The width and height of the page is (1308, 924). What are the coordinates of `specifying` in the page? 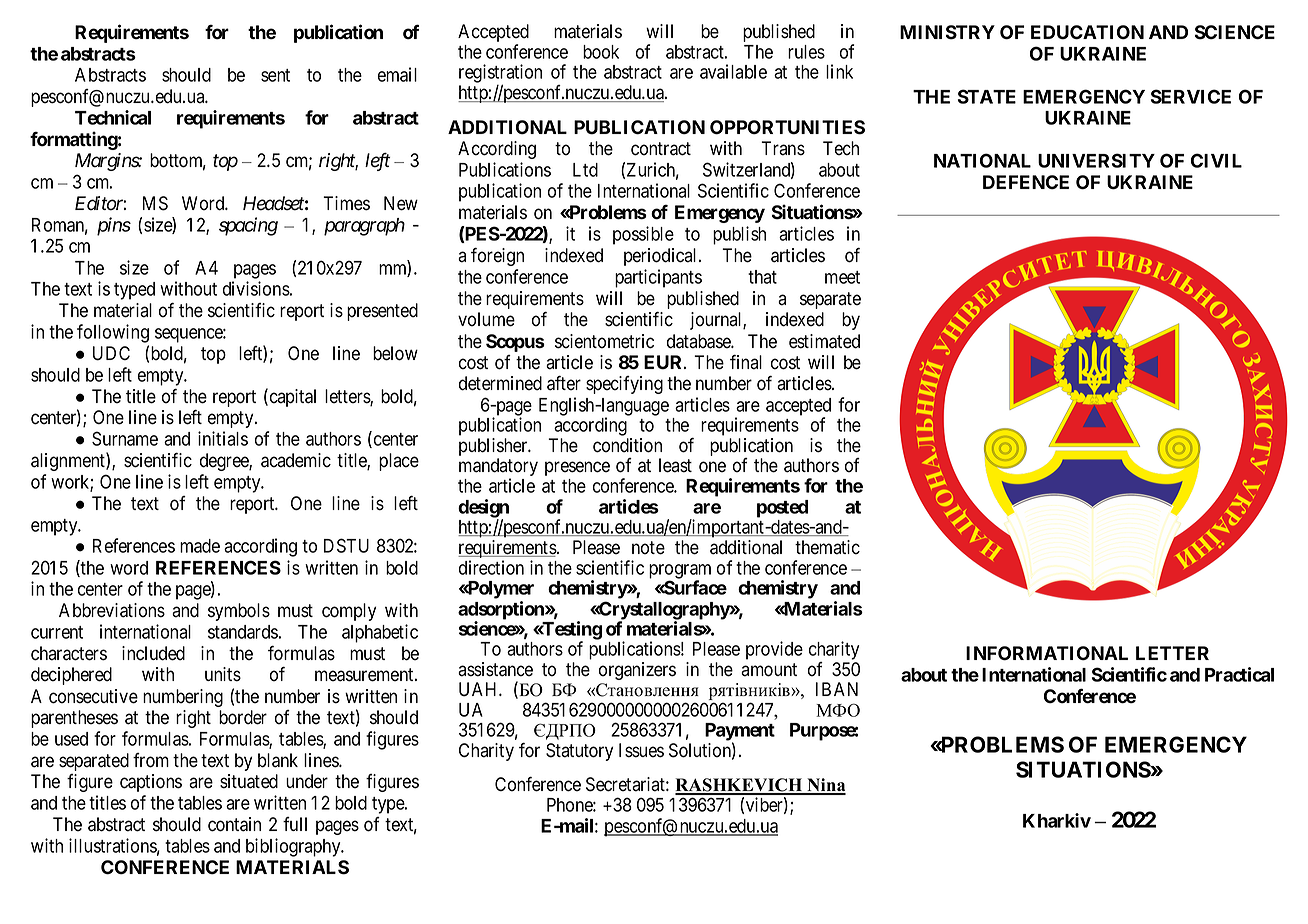 It's located at (624, 385).
